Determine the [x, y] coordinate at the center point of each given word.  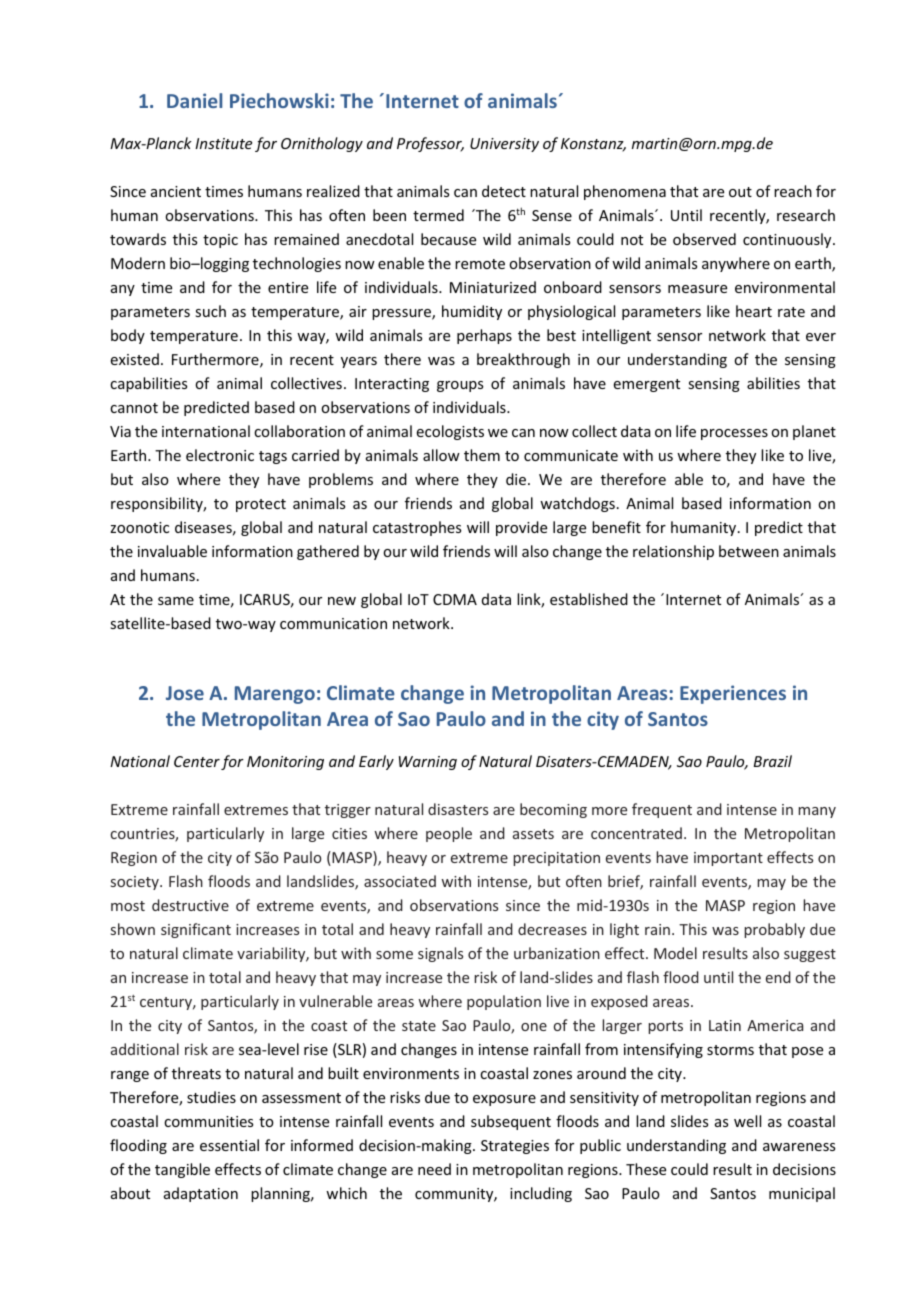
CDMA [455, 599]
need [434, 1169]
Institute [223, 143]
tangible [182, 1170]
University [504, 145]
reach [793, 191]
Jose [185, 693]
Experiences [733, 694]
